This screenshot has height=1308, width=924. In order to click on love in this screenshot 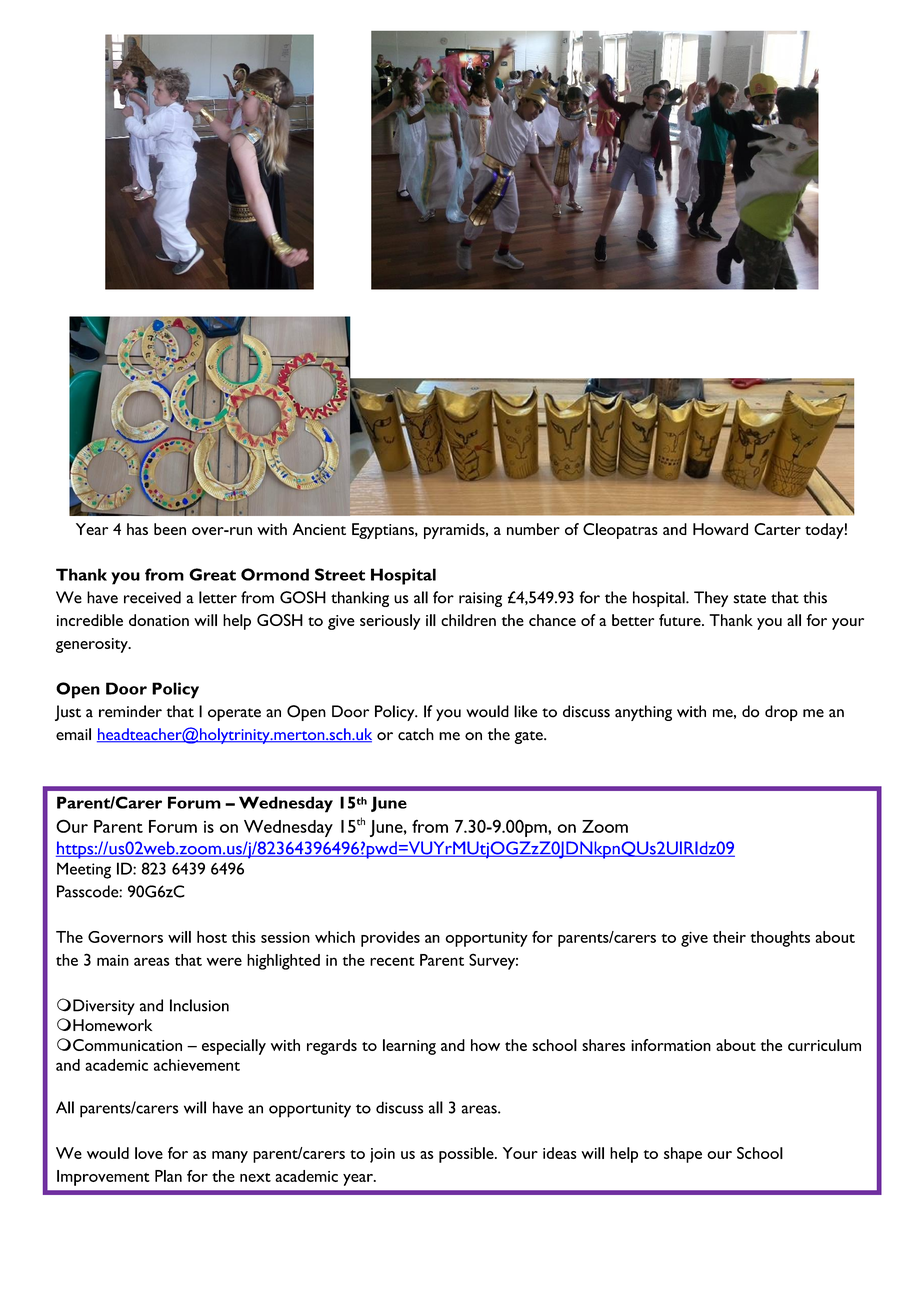, I will do `click(149, 1153)`.
